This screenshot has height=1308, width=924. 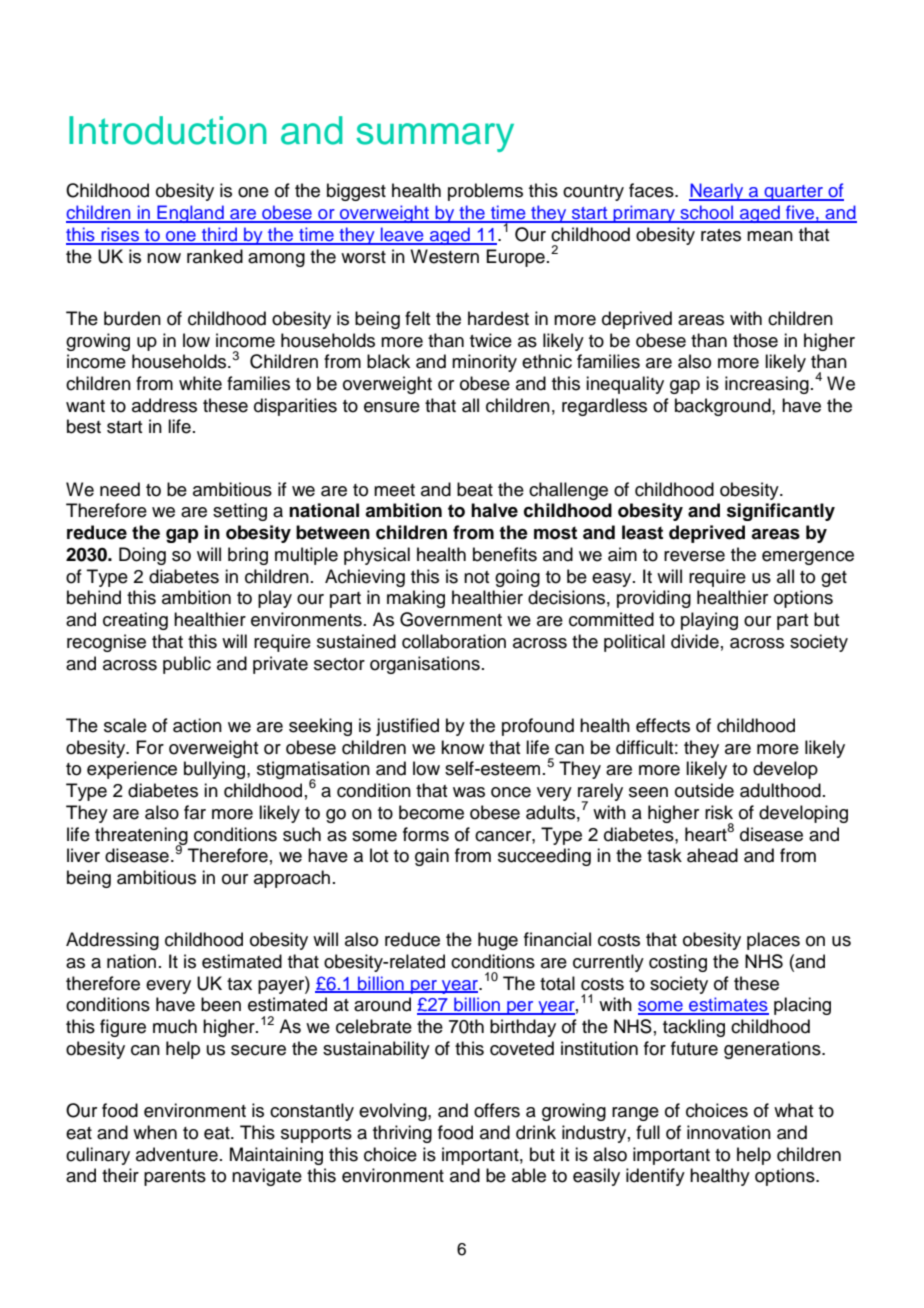 What do you see at coordinates (187, 665) in the screenshot?
I see `public` at bounding box center [187, 665].
